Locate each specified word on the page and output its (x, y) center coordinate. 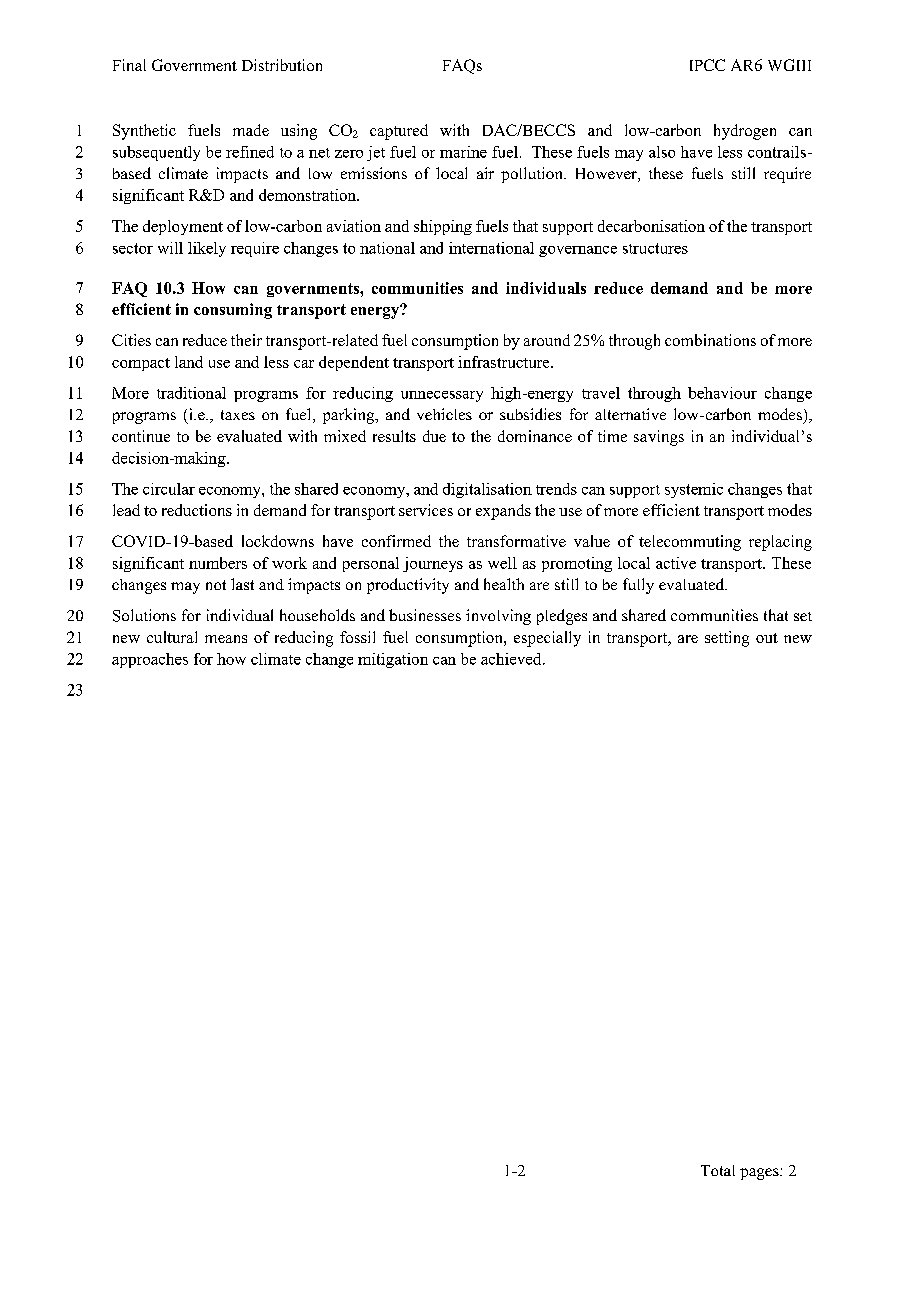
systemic (694, 490)
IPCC (707, 65)
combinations (710, 340)
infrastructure (505, 362)
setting (727, 639)
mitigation (393, 660)
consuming (233, 311)
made (251, 130)
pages (760, 1174)
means (226, 639)
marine (463, 152)
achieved (512, 659)
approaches (150, 660)
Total (718, 1170)
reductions (197, 510)
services (426, 510)
